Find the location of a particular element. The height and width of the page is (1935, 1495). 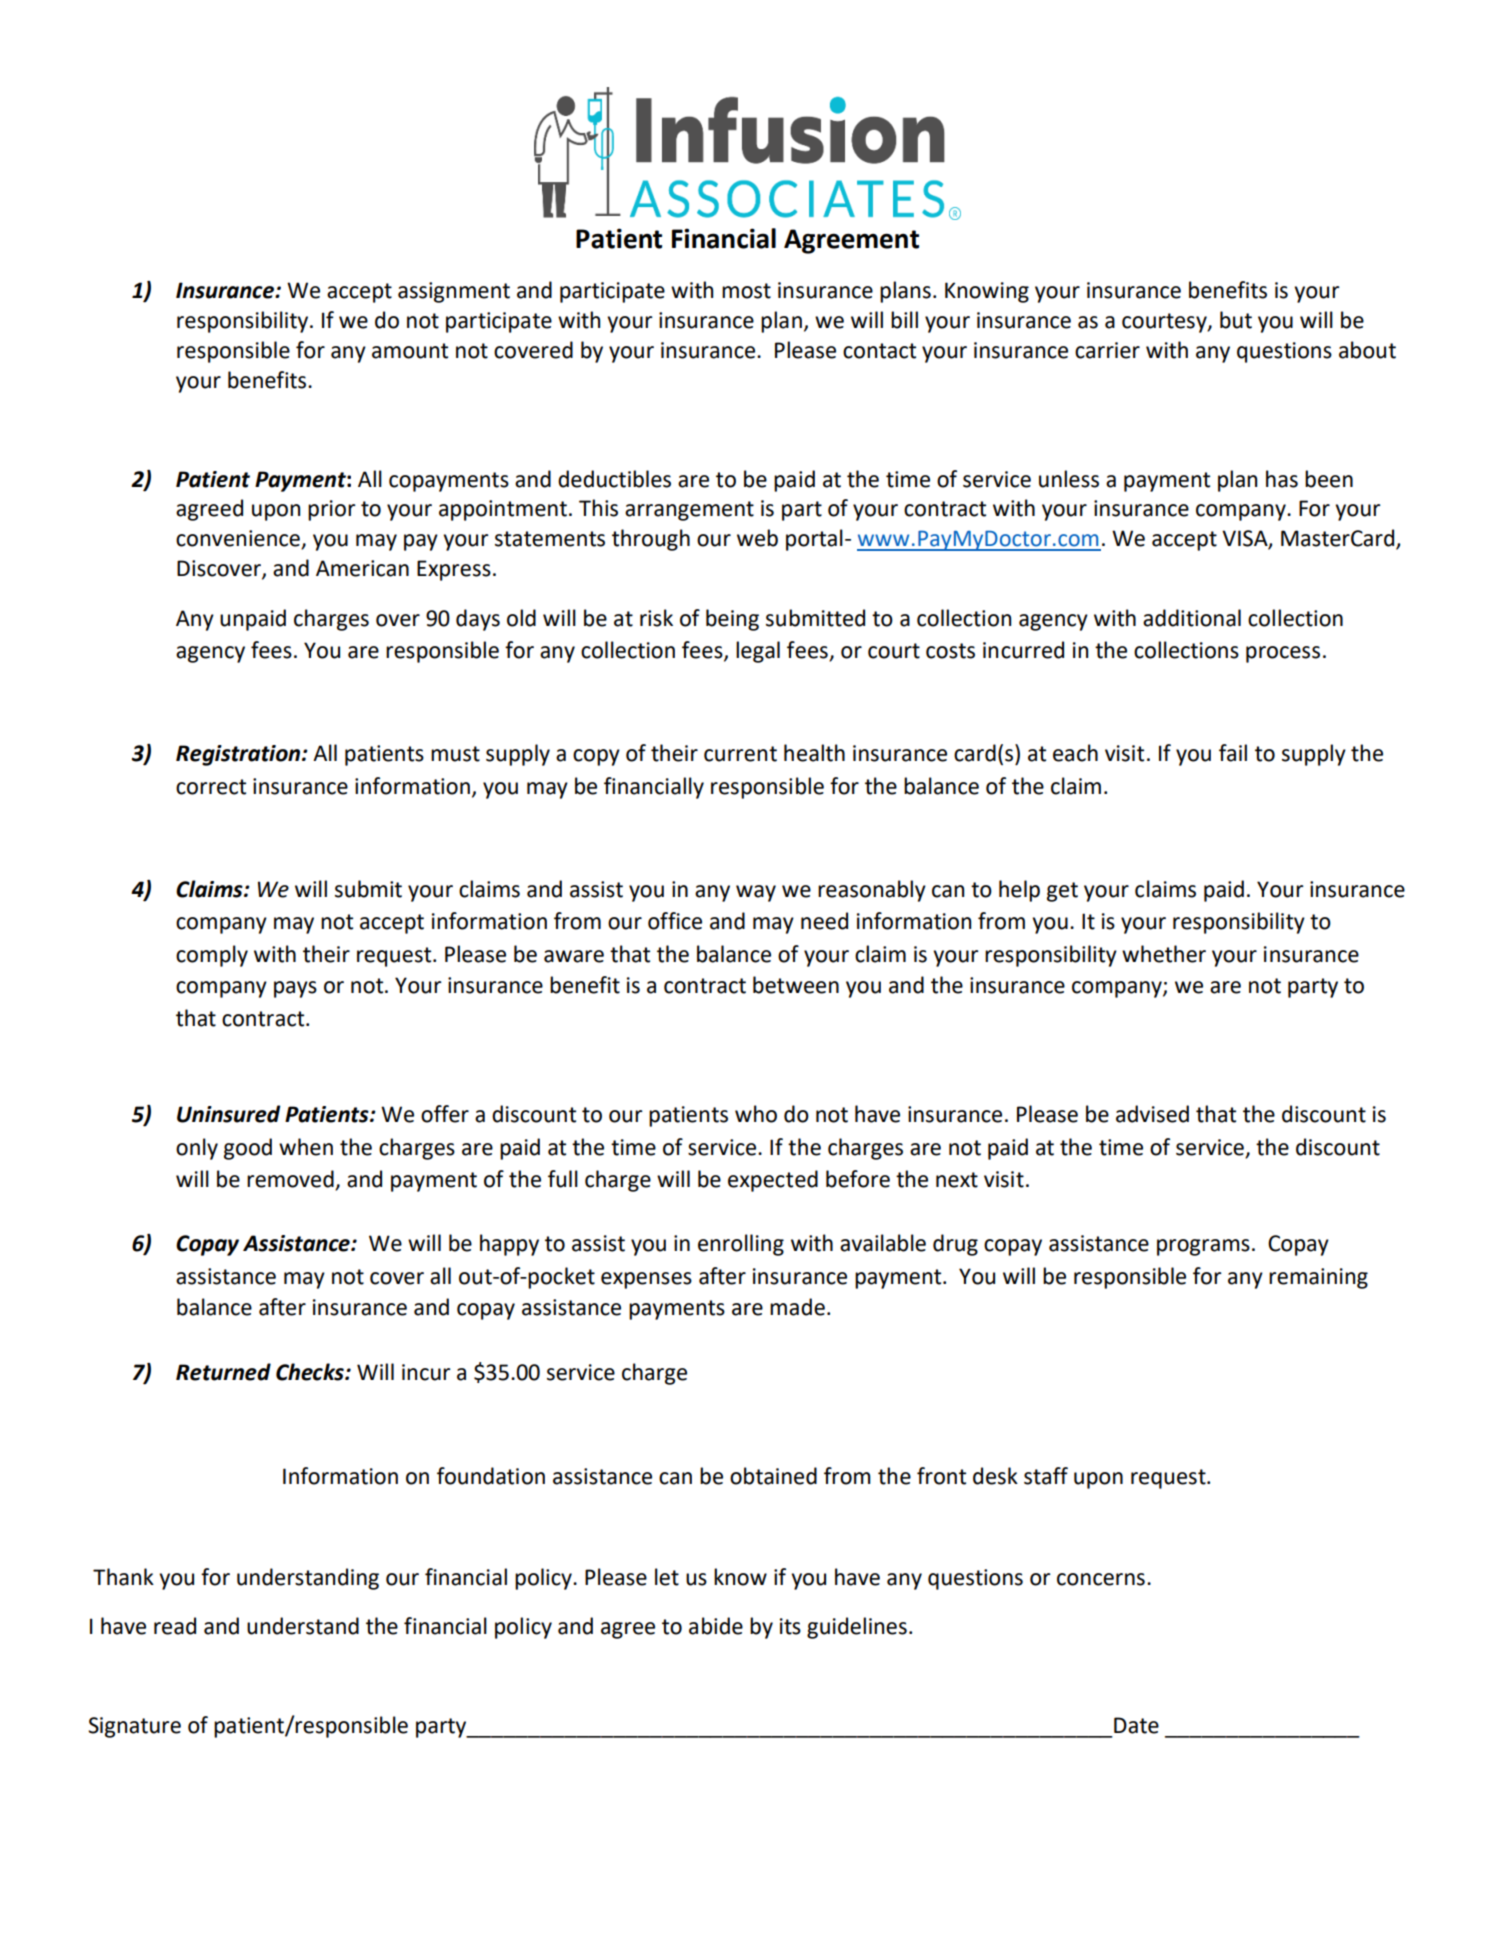

but is located at coordinates (1236, 320).
